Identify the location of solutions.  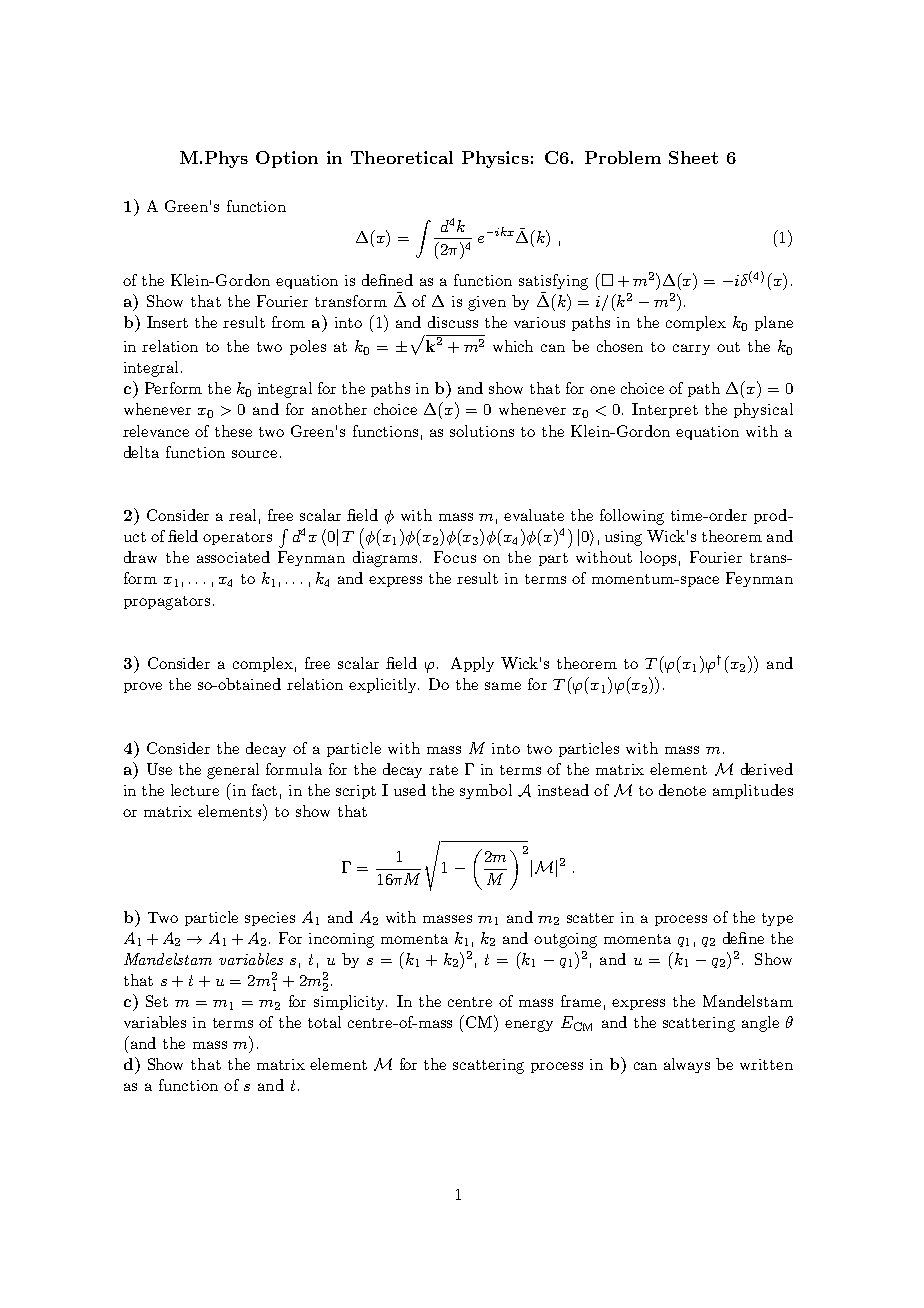
(482, 431).
